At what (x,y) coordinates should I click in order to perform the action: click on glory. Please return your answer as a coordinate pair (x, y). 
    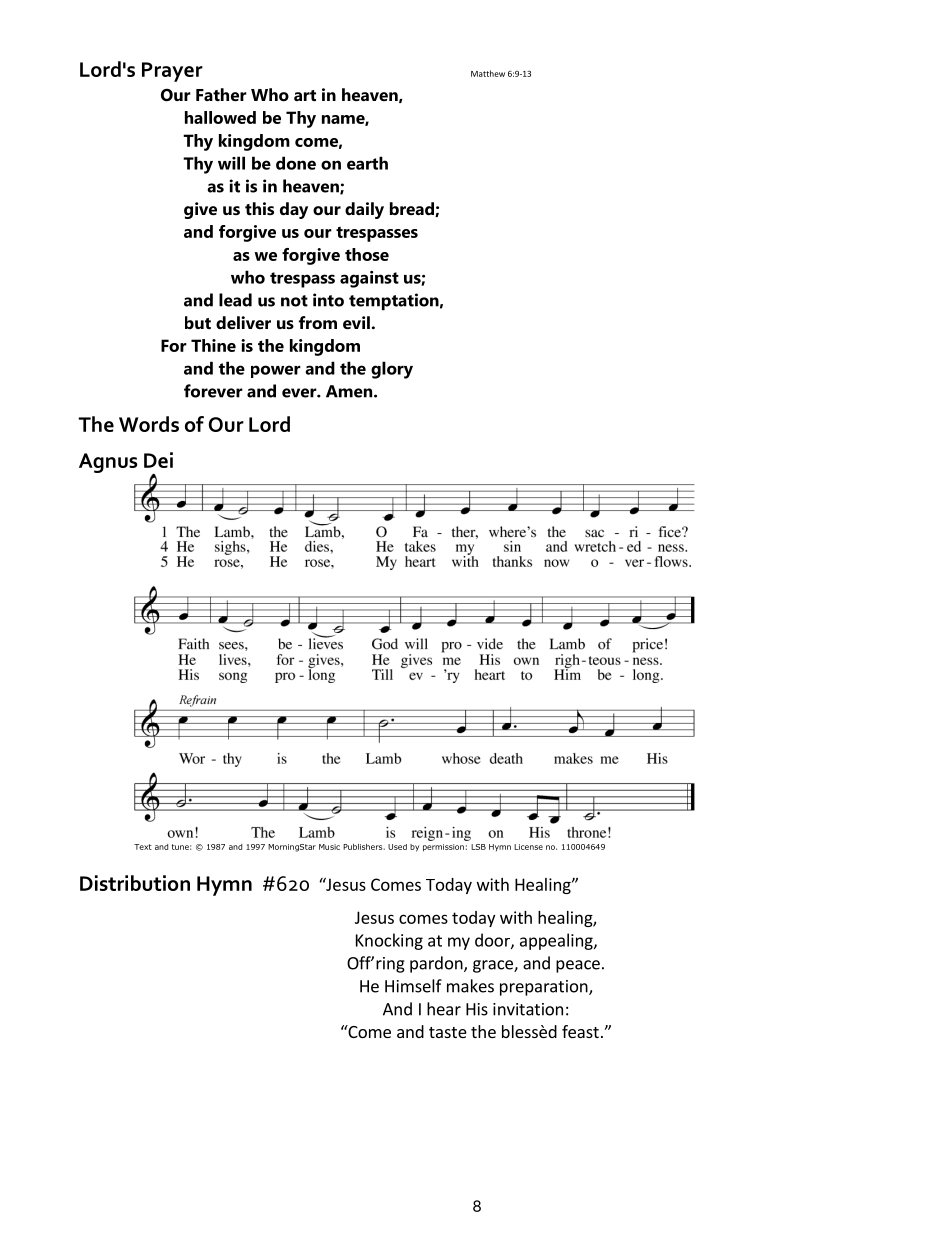
    Looking at the image, I should click on (392, 370).
